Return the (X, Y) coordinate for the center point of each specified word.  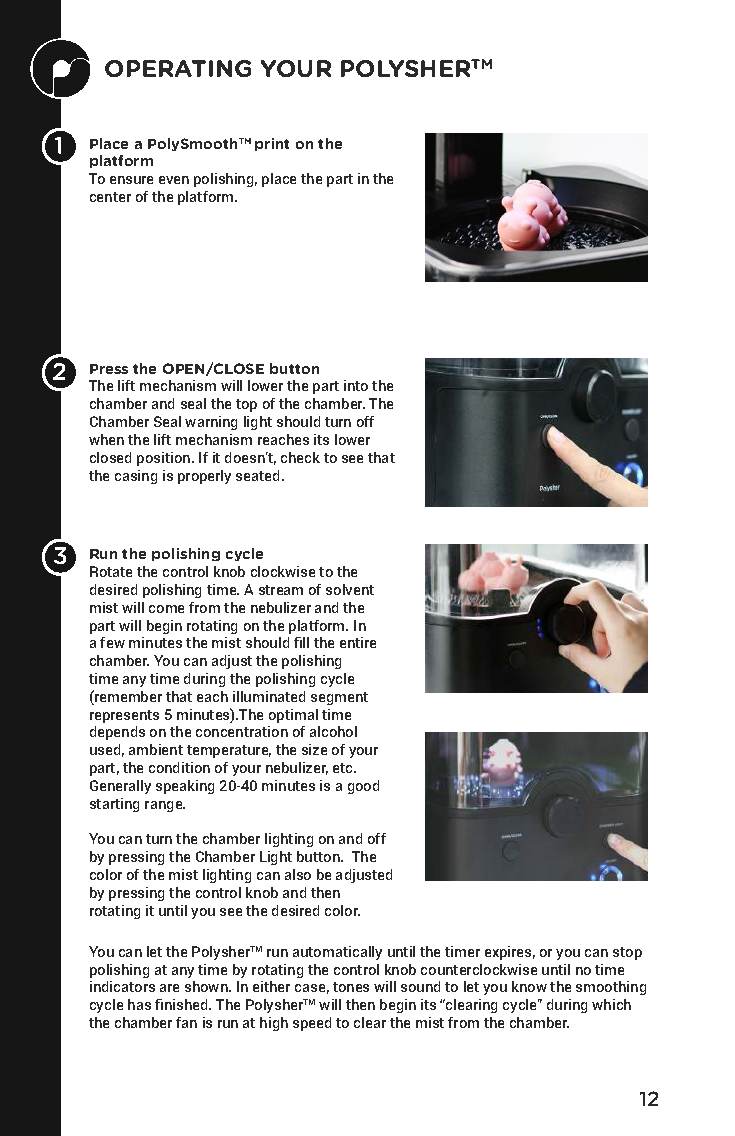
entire (358, 642)
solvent (350, 589)
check (300, 457)
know (529, 986)
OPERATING (178, 68)
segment (339, 698)
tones (351, 987)
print (272, 144)
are (169, 988)
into (356, 385)
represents (124, 716)
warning (211, 423)
